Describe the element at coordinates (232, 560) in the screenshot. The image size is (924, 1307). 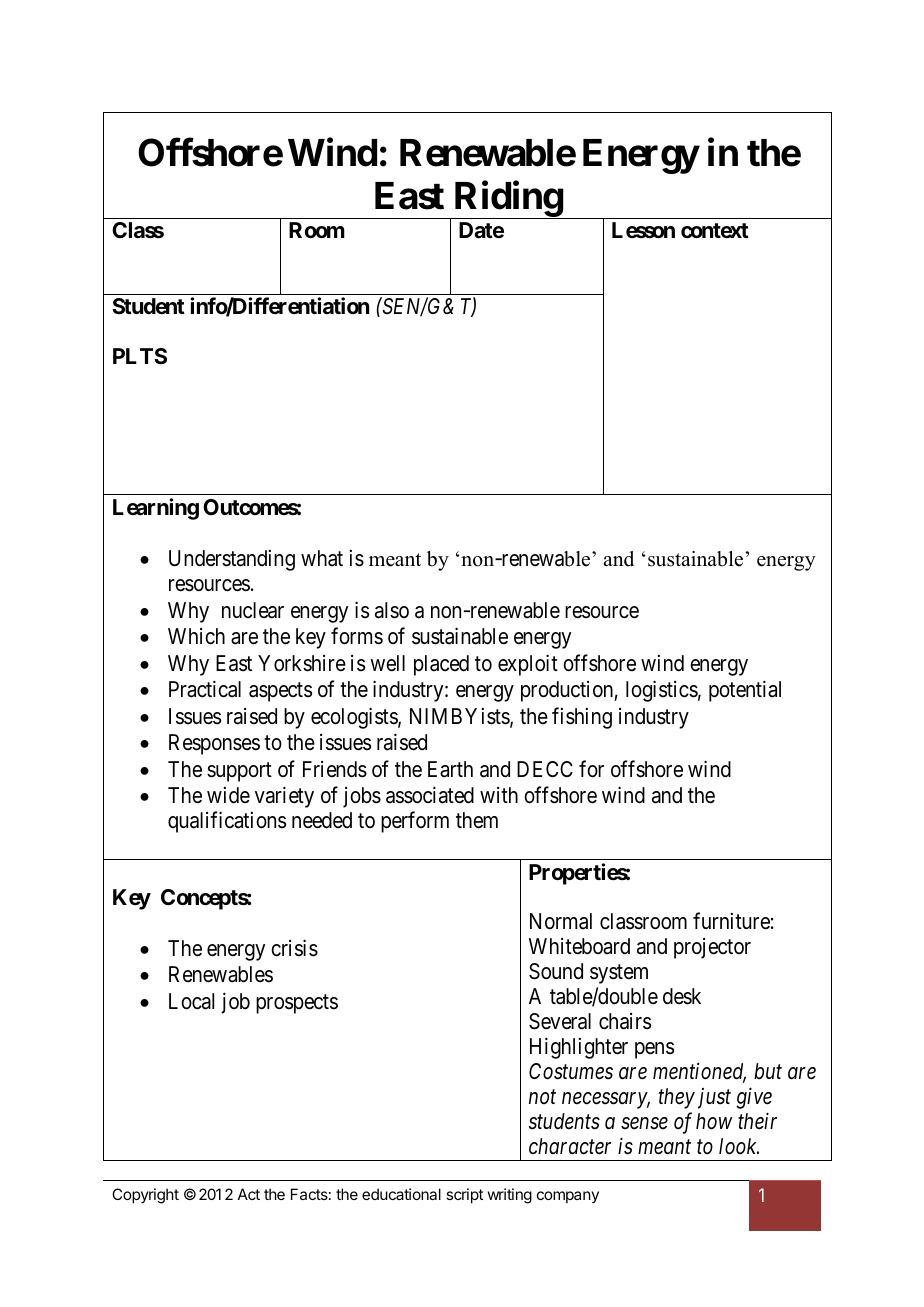
I see `Understanding` at that location.
